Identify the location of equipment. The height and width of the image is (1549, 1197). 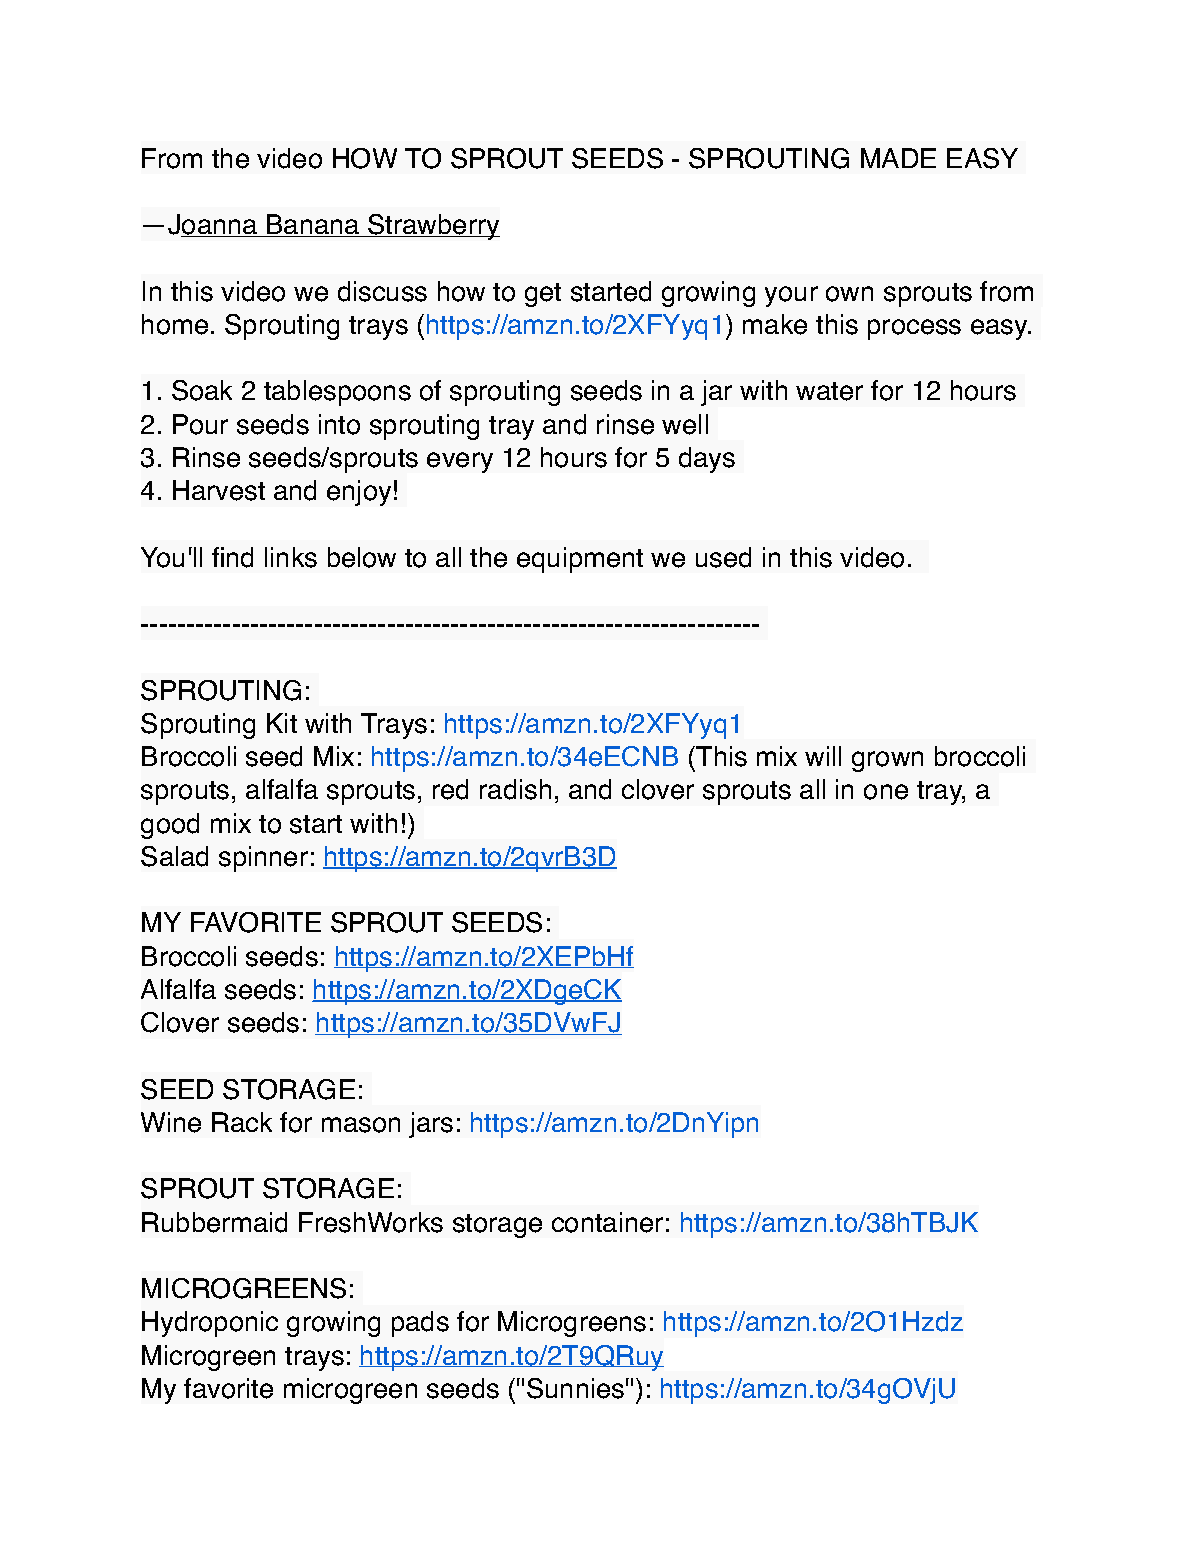
(580, 560).
